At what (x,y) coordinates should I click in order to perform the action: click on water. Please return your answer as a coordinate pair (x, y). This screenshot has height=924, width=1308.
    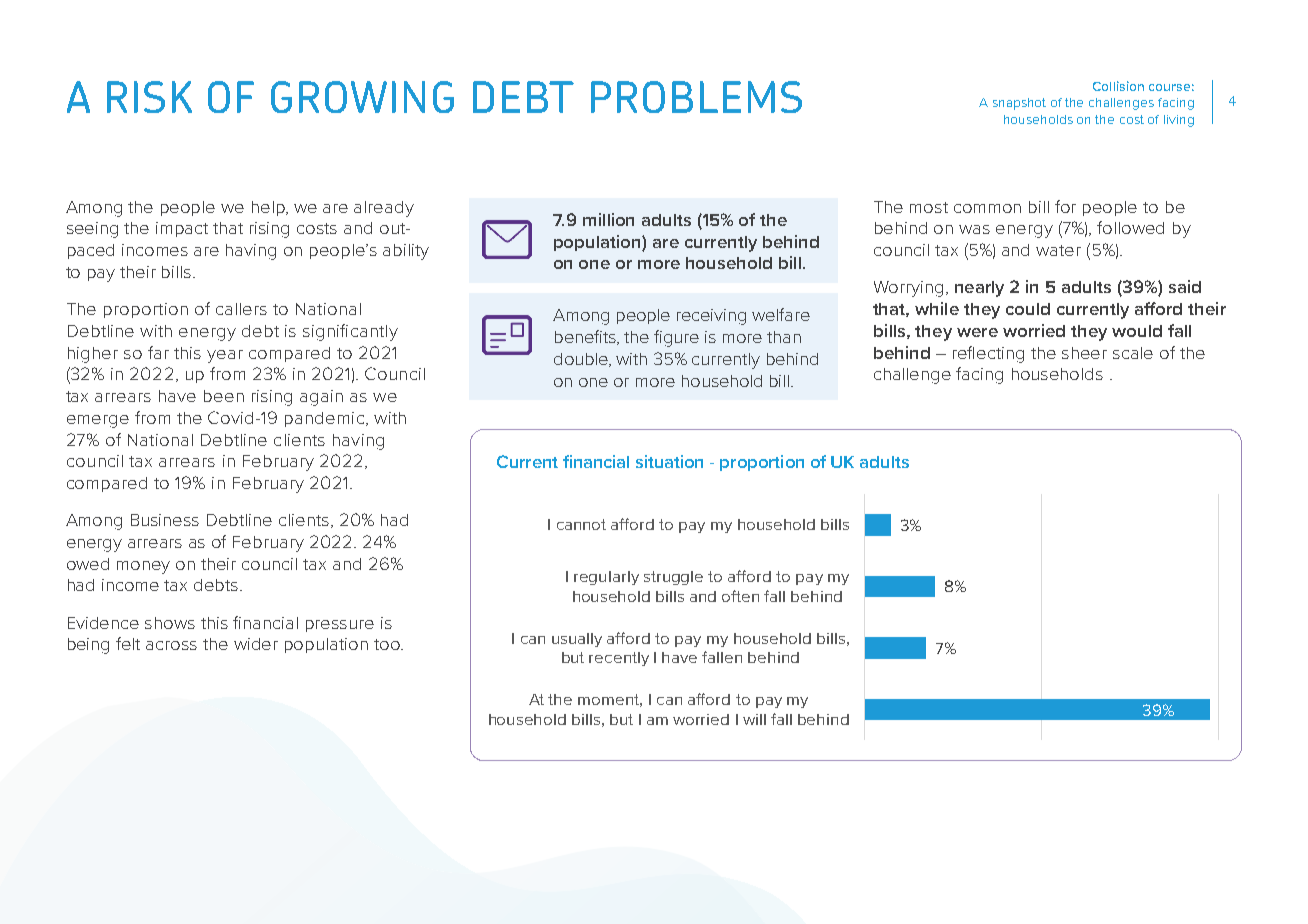
    Looking at the image, I should click on (1058, 250).
